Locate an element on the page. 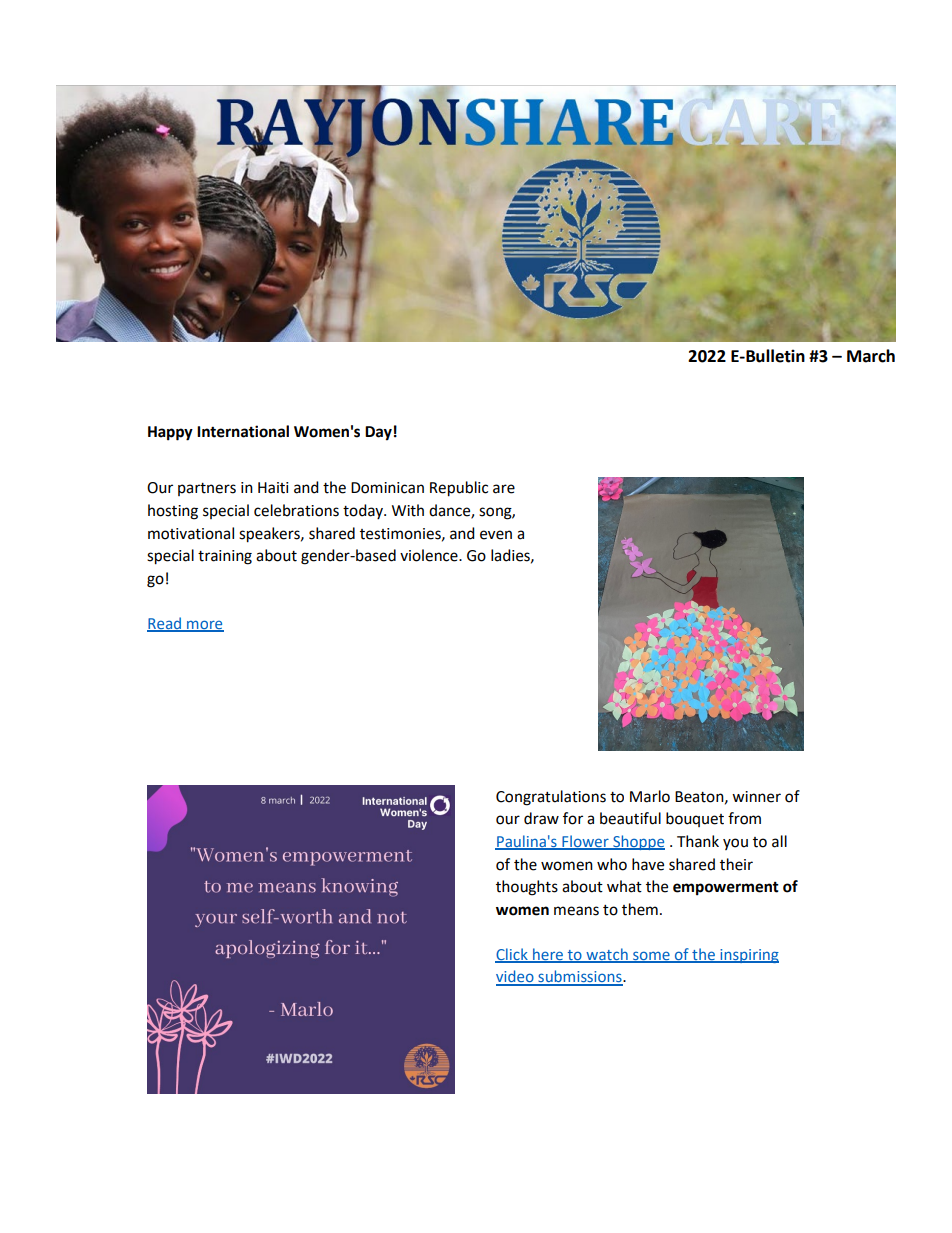  training is located at coordinates (225, 557).
